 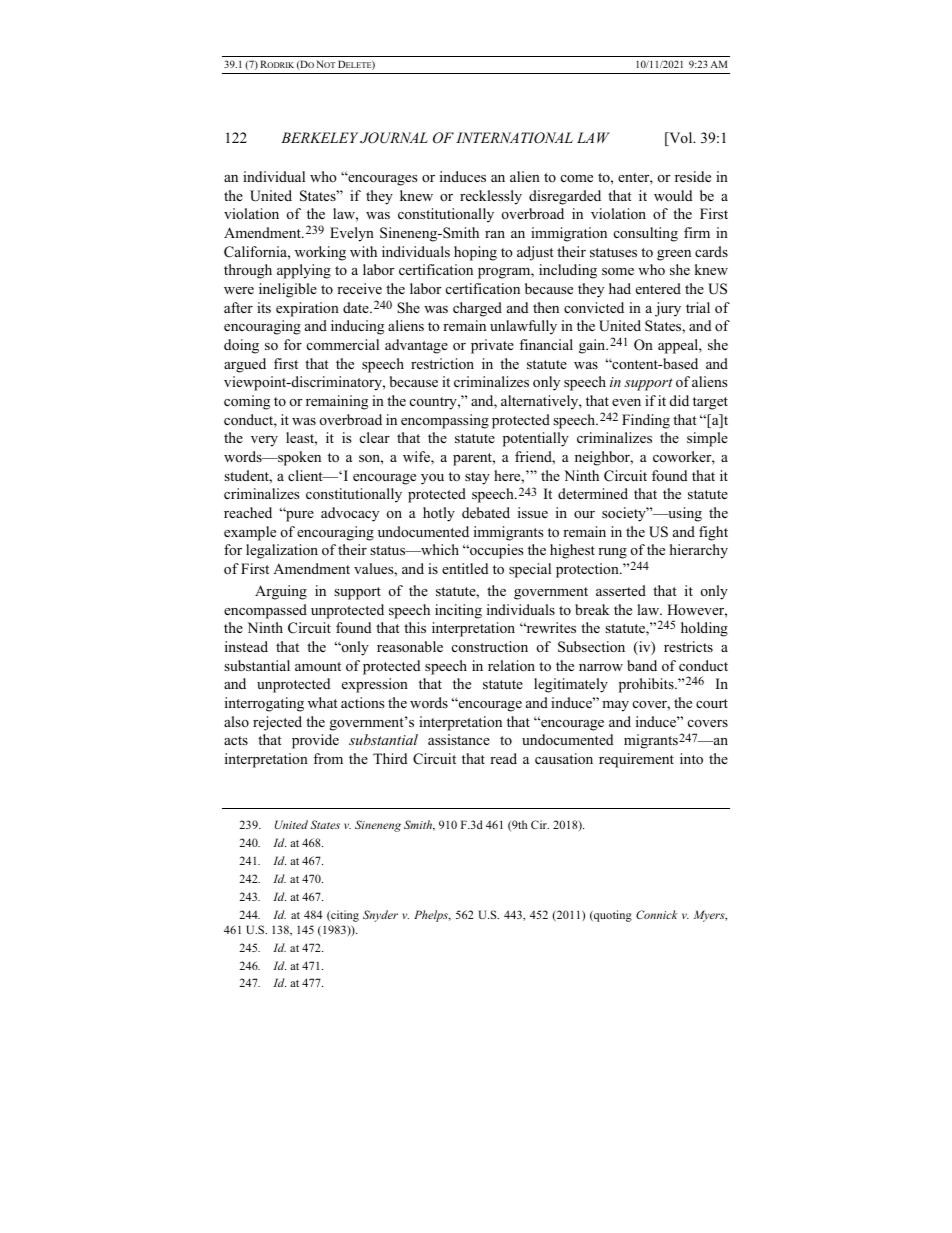 What do you see at coordinates (486, 512) in the page?
I see `debated` at bounding box center [486, 512].
